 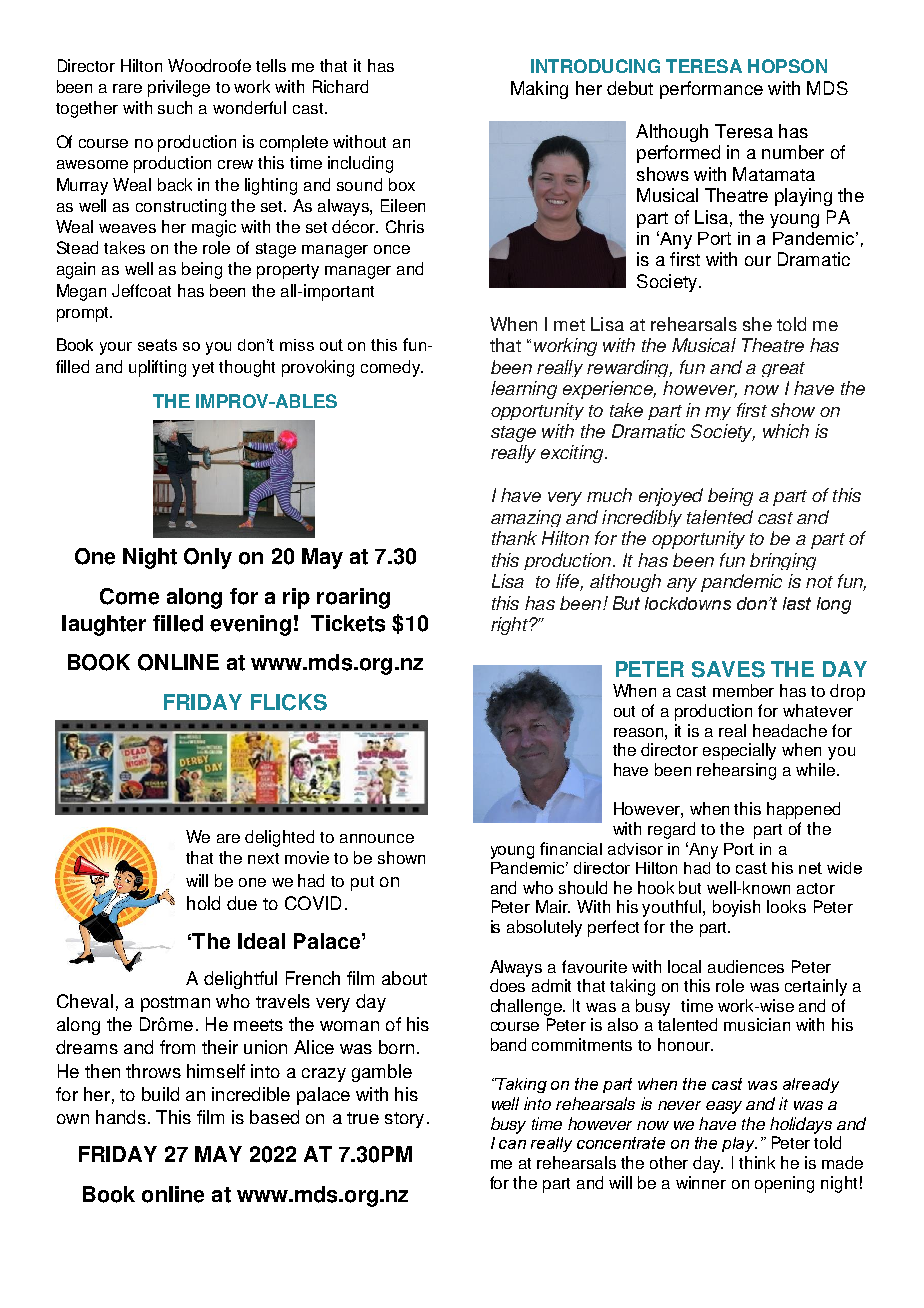 What do you see at coordinates (279, 838) in the screenshot?
I see `delighted` at bounding box center [279, 838].
